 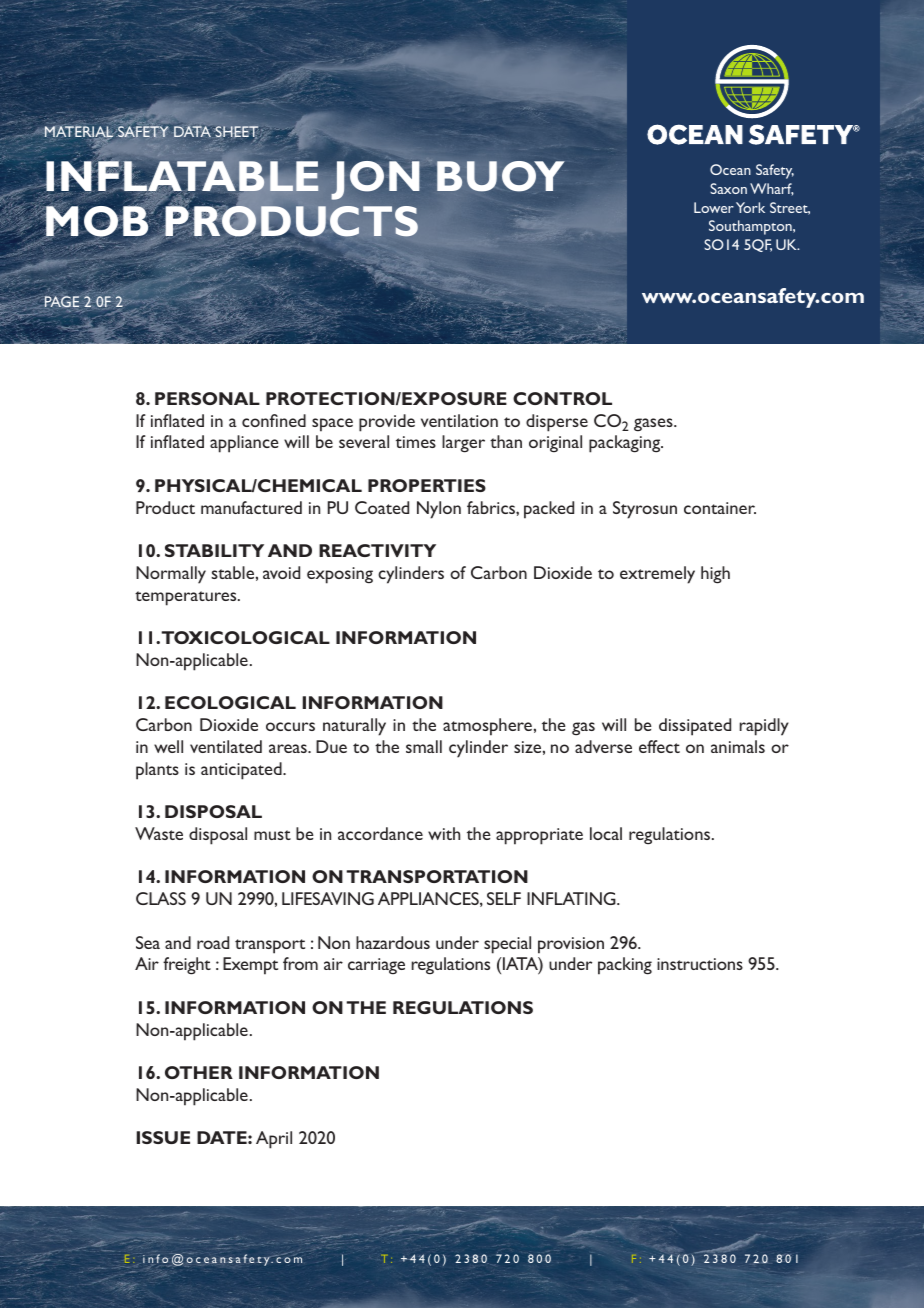 What do you see at coordinates (375, 180) in the screenshot?
I see `JON` at bounding box center [375, 180].
